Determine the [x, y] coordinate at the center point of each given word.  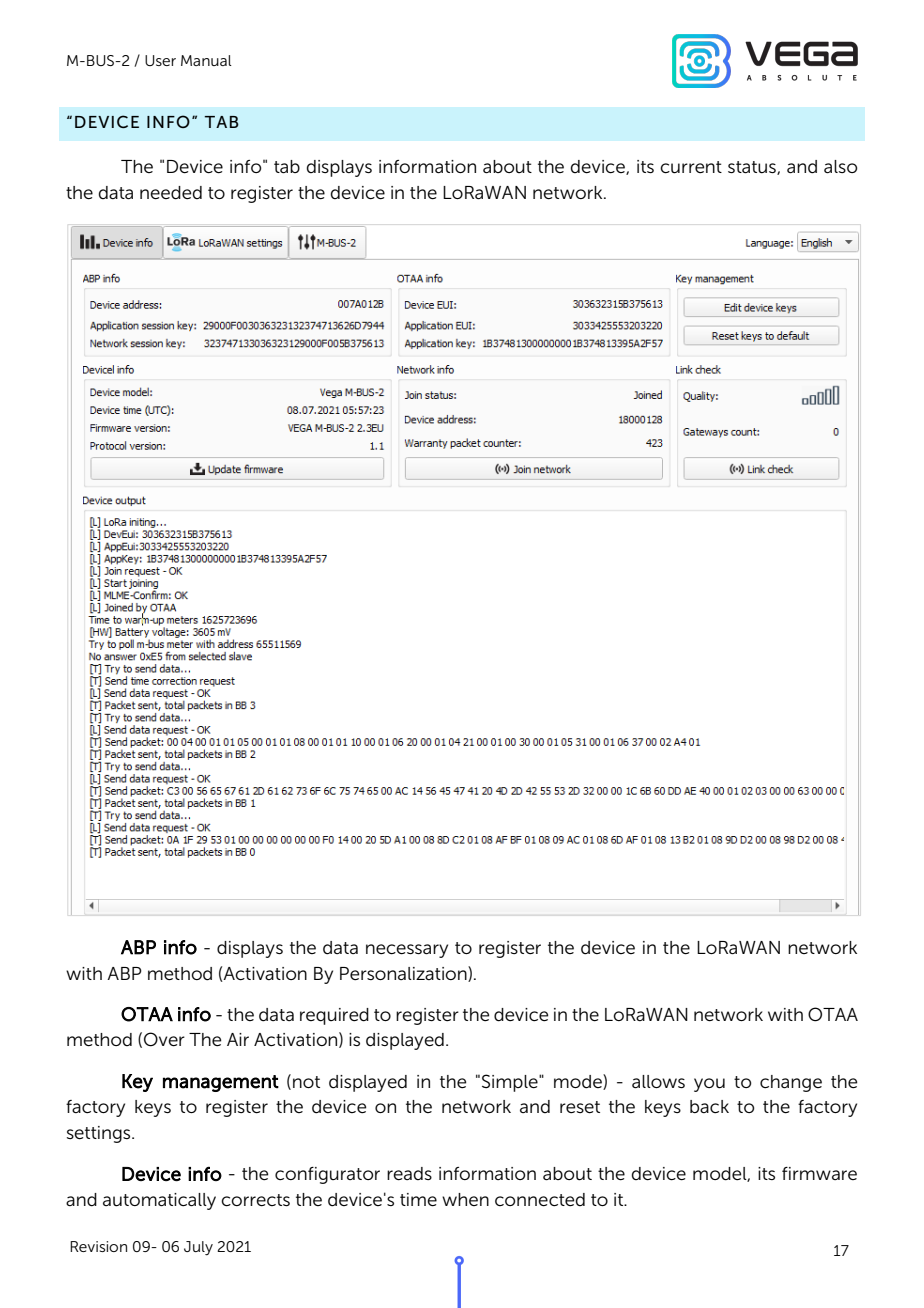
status [753, 168]
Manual [206, 60]
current [691, 167]
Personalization [404, 974]
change [791, 1083]
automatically [159, 1201]
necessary [407, 951]
